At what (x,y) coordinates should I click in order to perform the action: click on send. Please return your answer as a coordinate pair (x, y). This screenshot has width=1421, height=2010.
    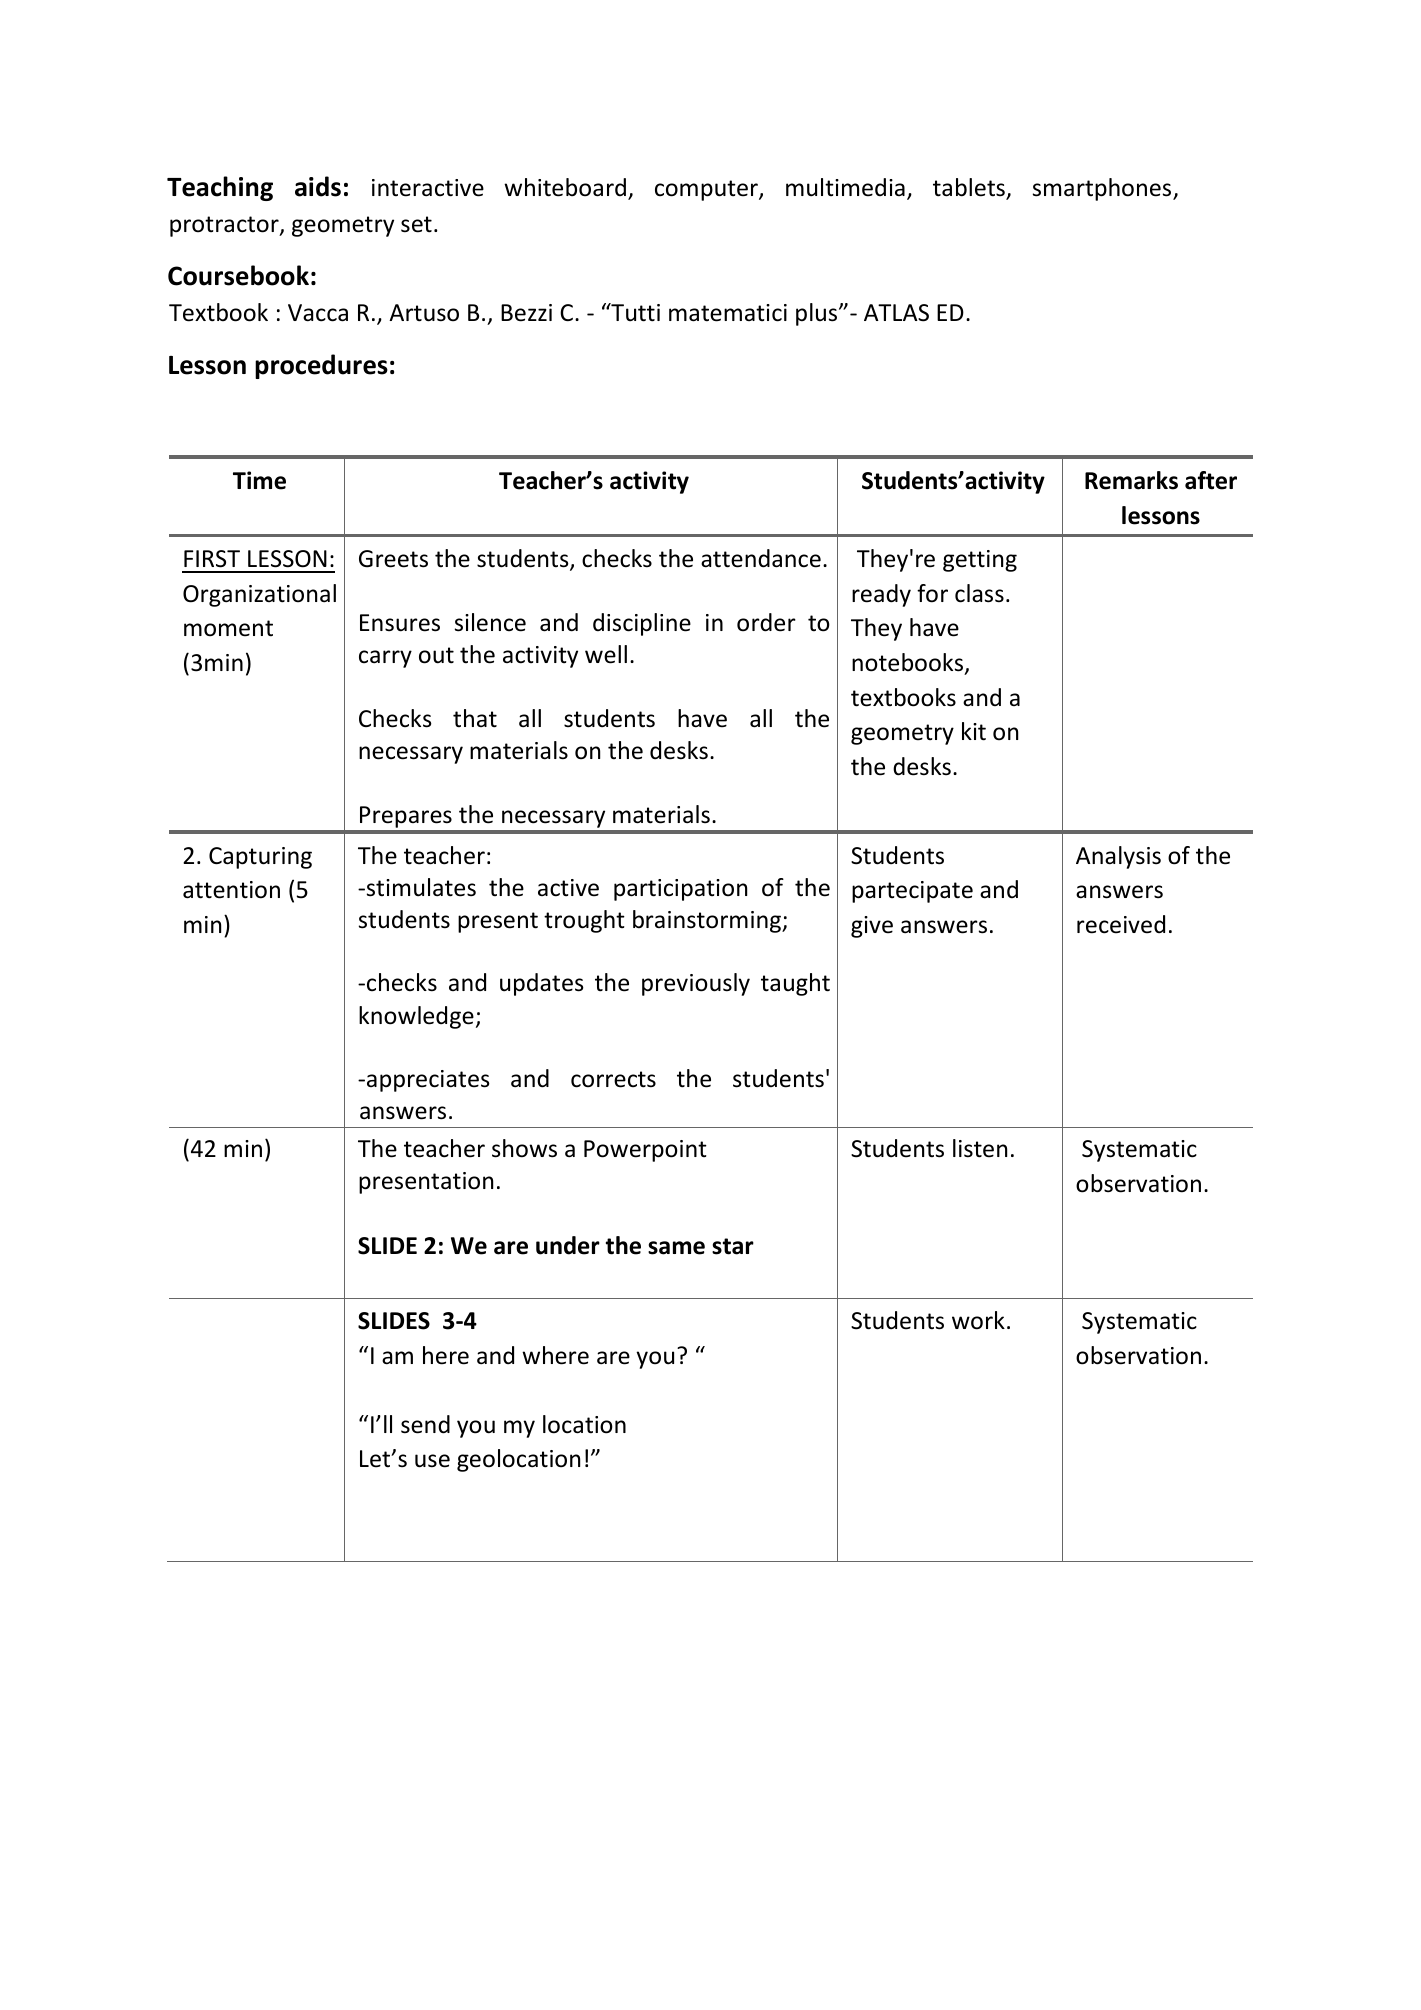
    Looking at the image, I should click on (425, 1424).
